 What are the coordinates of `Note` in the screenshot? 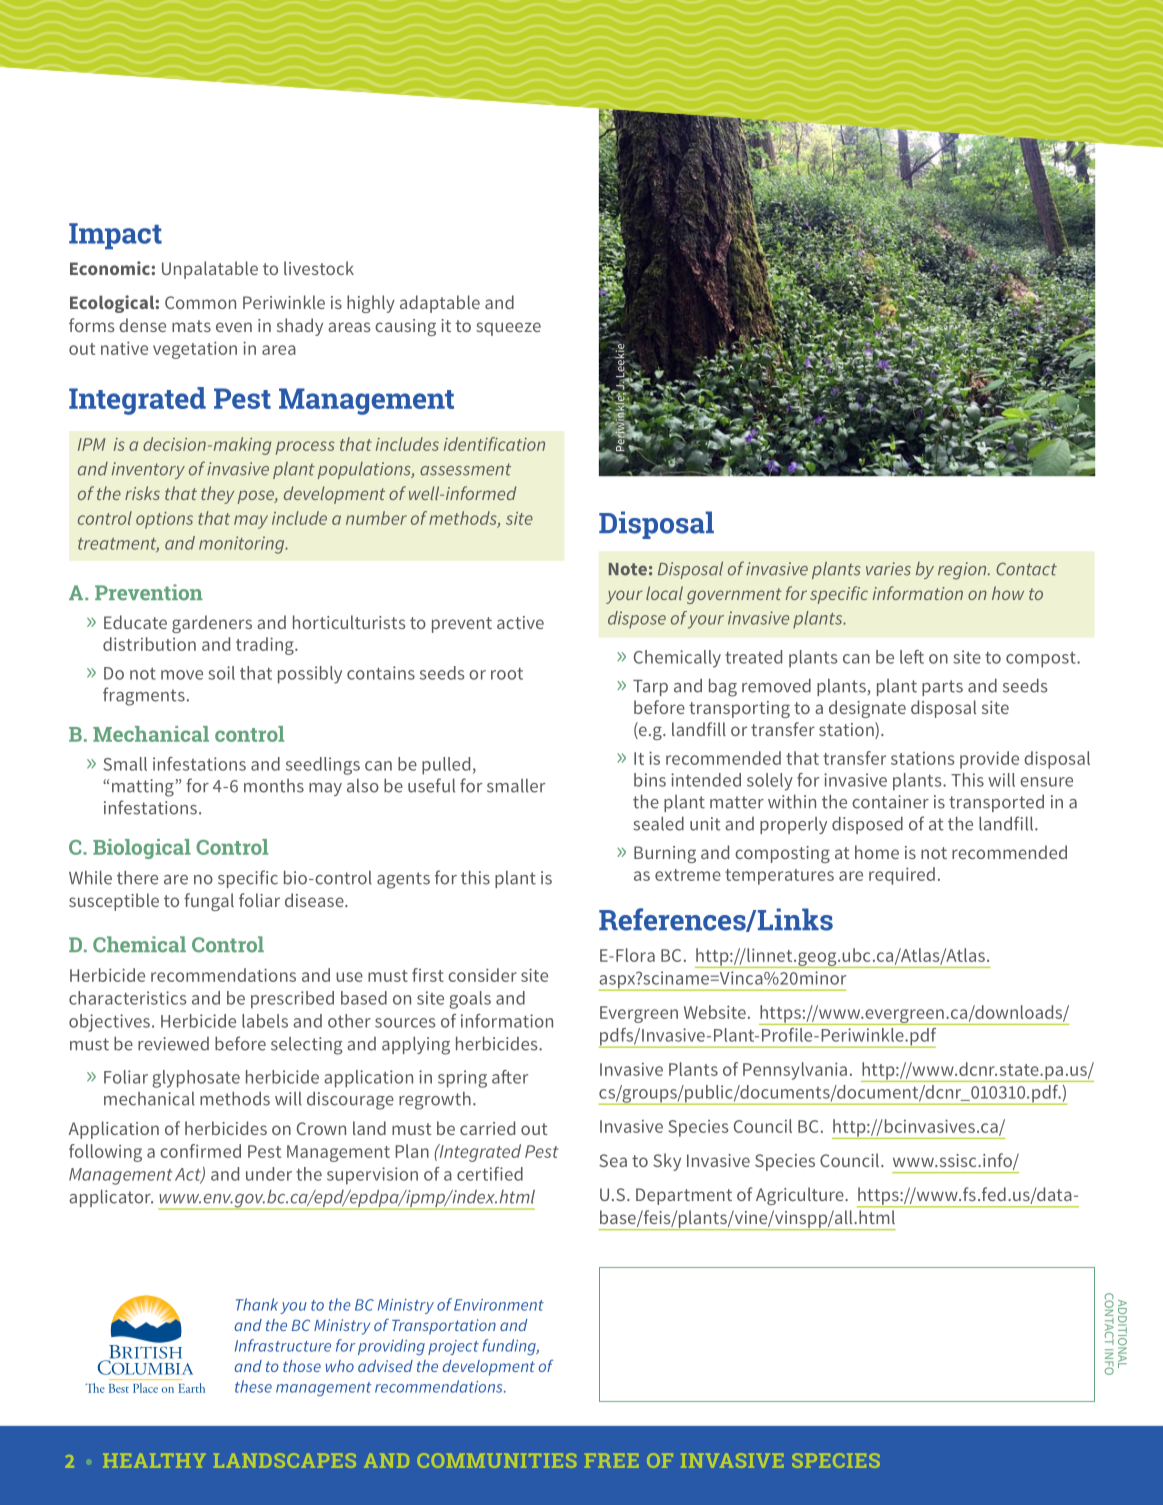 It's located at (628, 569).
